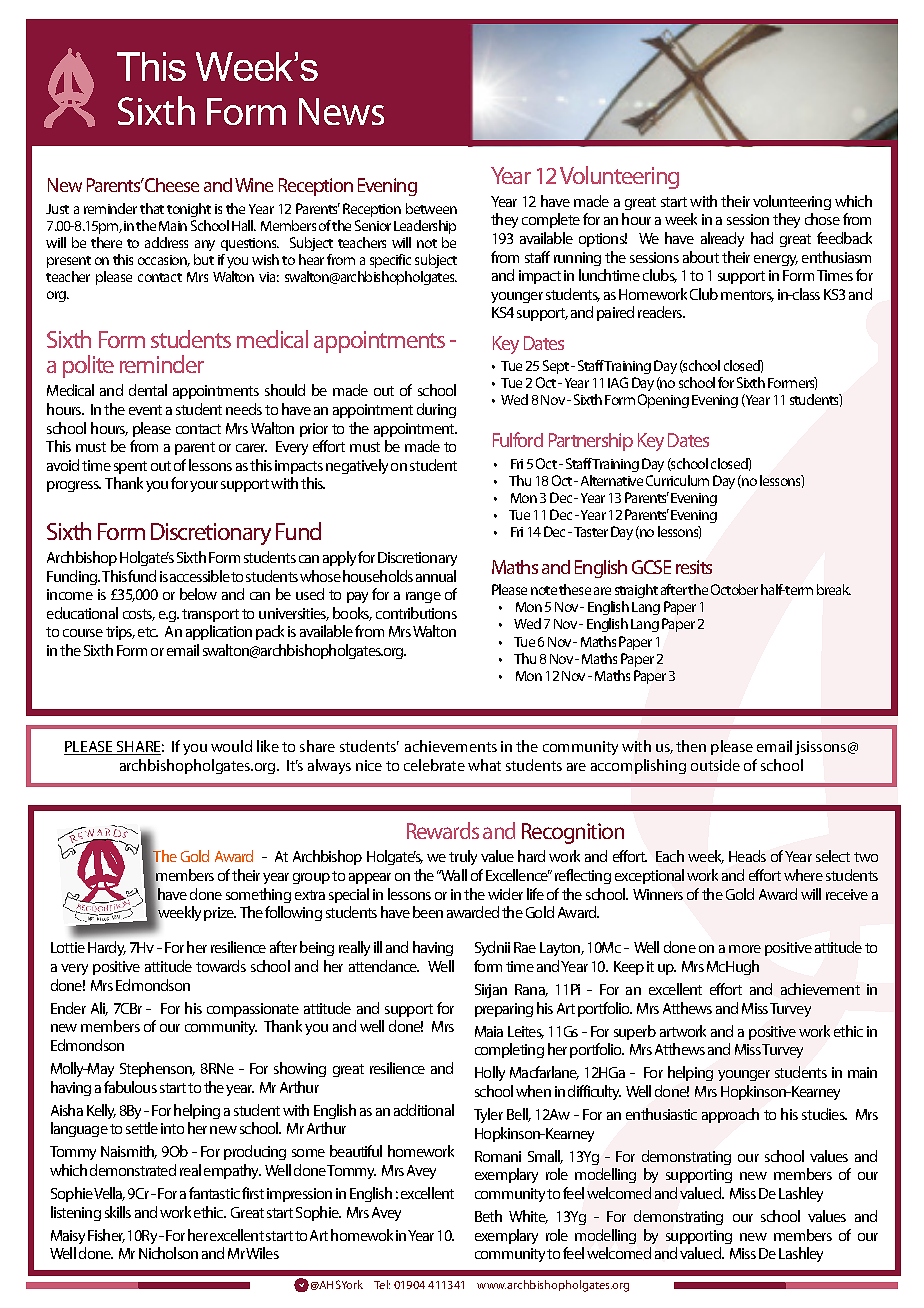 The height and width of the screenshot is (1308, 924). What do you see at coordinates (152, 208) in the screenshot?
I see `that` at bounding box center [152, 208].
